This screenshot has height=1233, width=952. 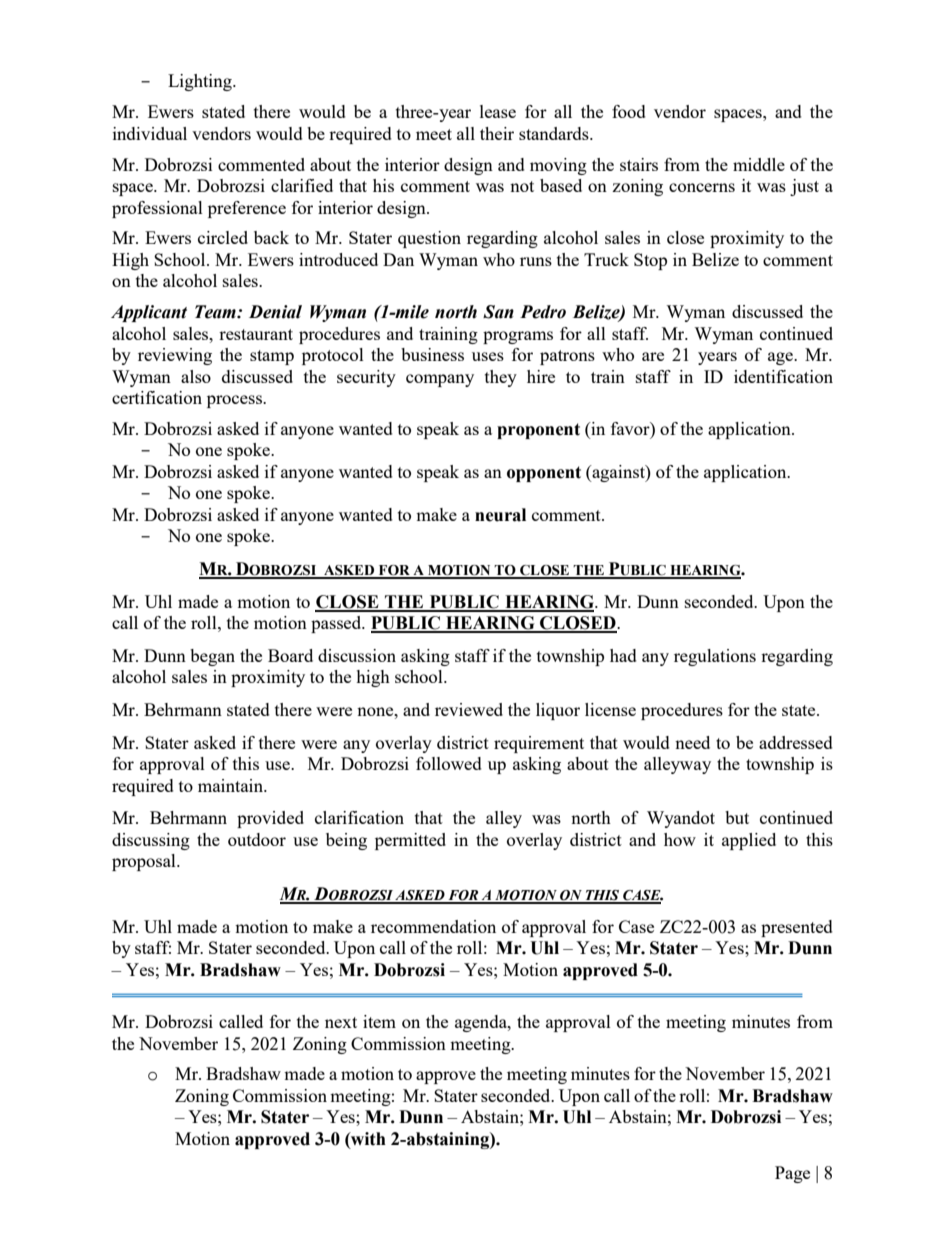 What do you see at coordinates (792, 1174) in the screenshot?
I see `Page` at bounding box center [792, 1174].
